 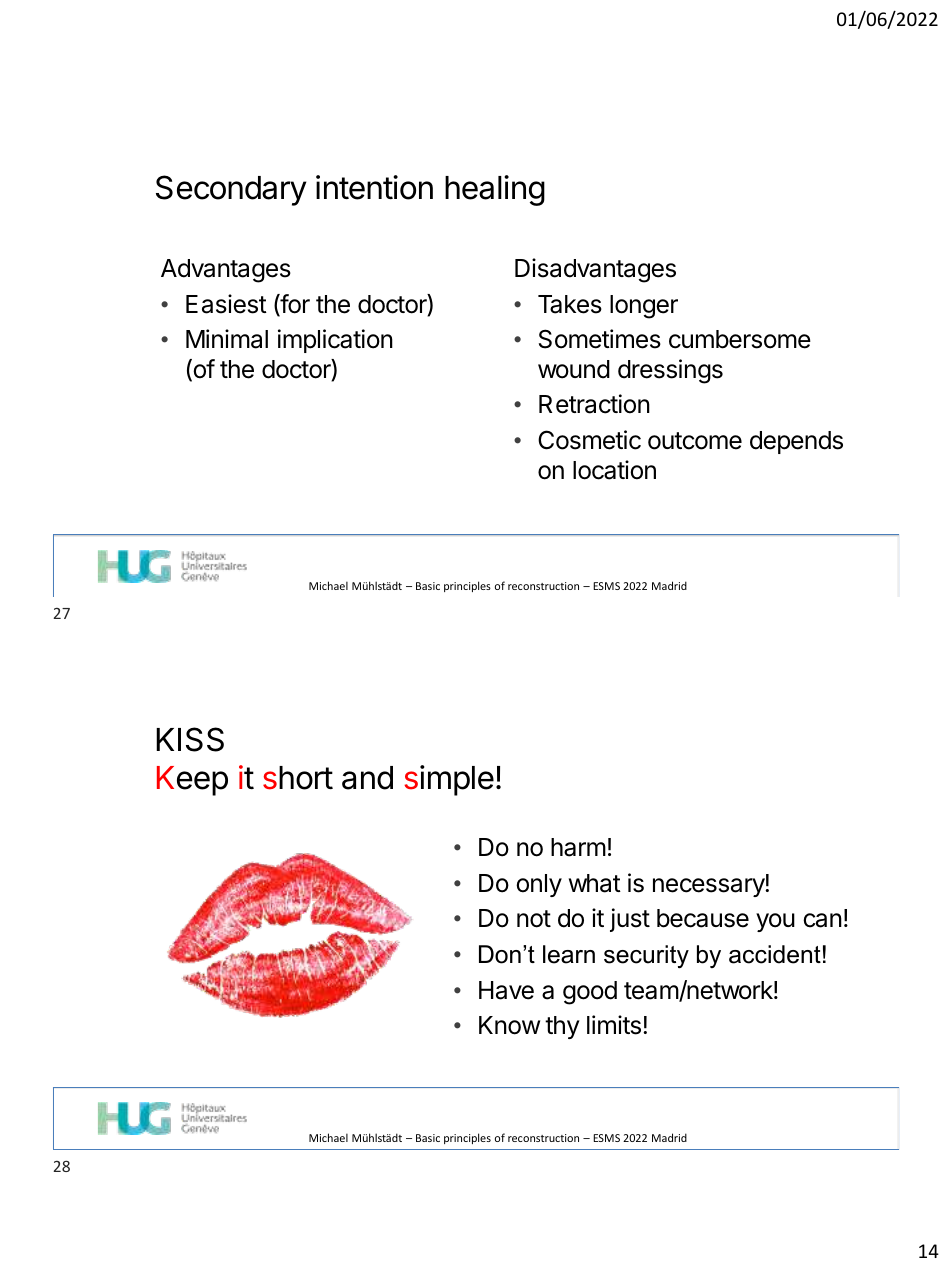 I want to click on simple, so click(x=449, y=780).
